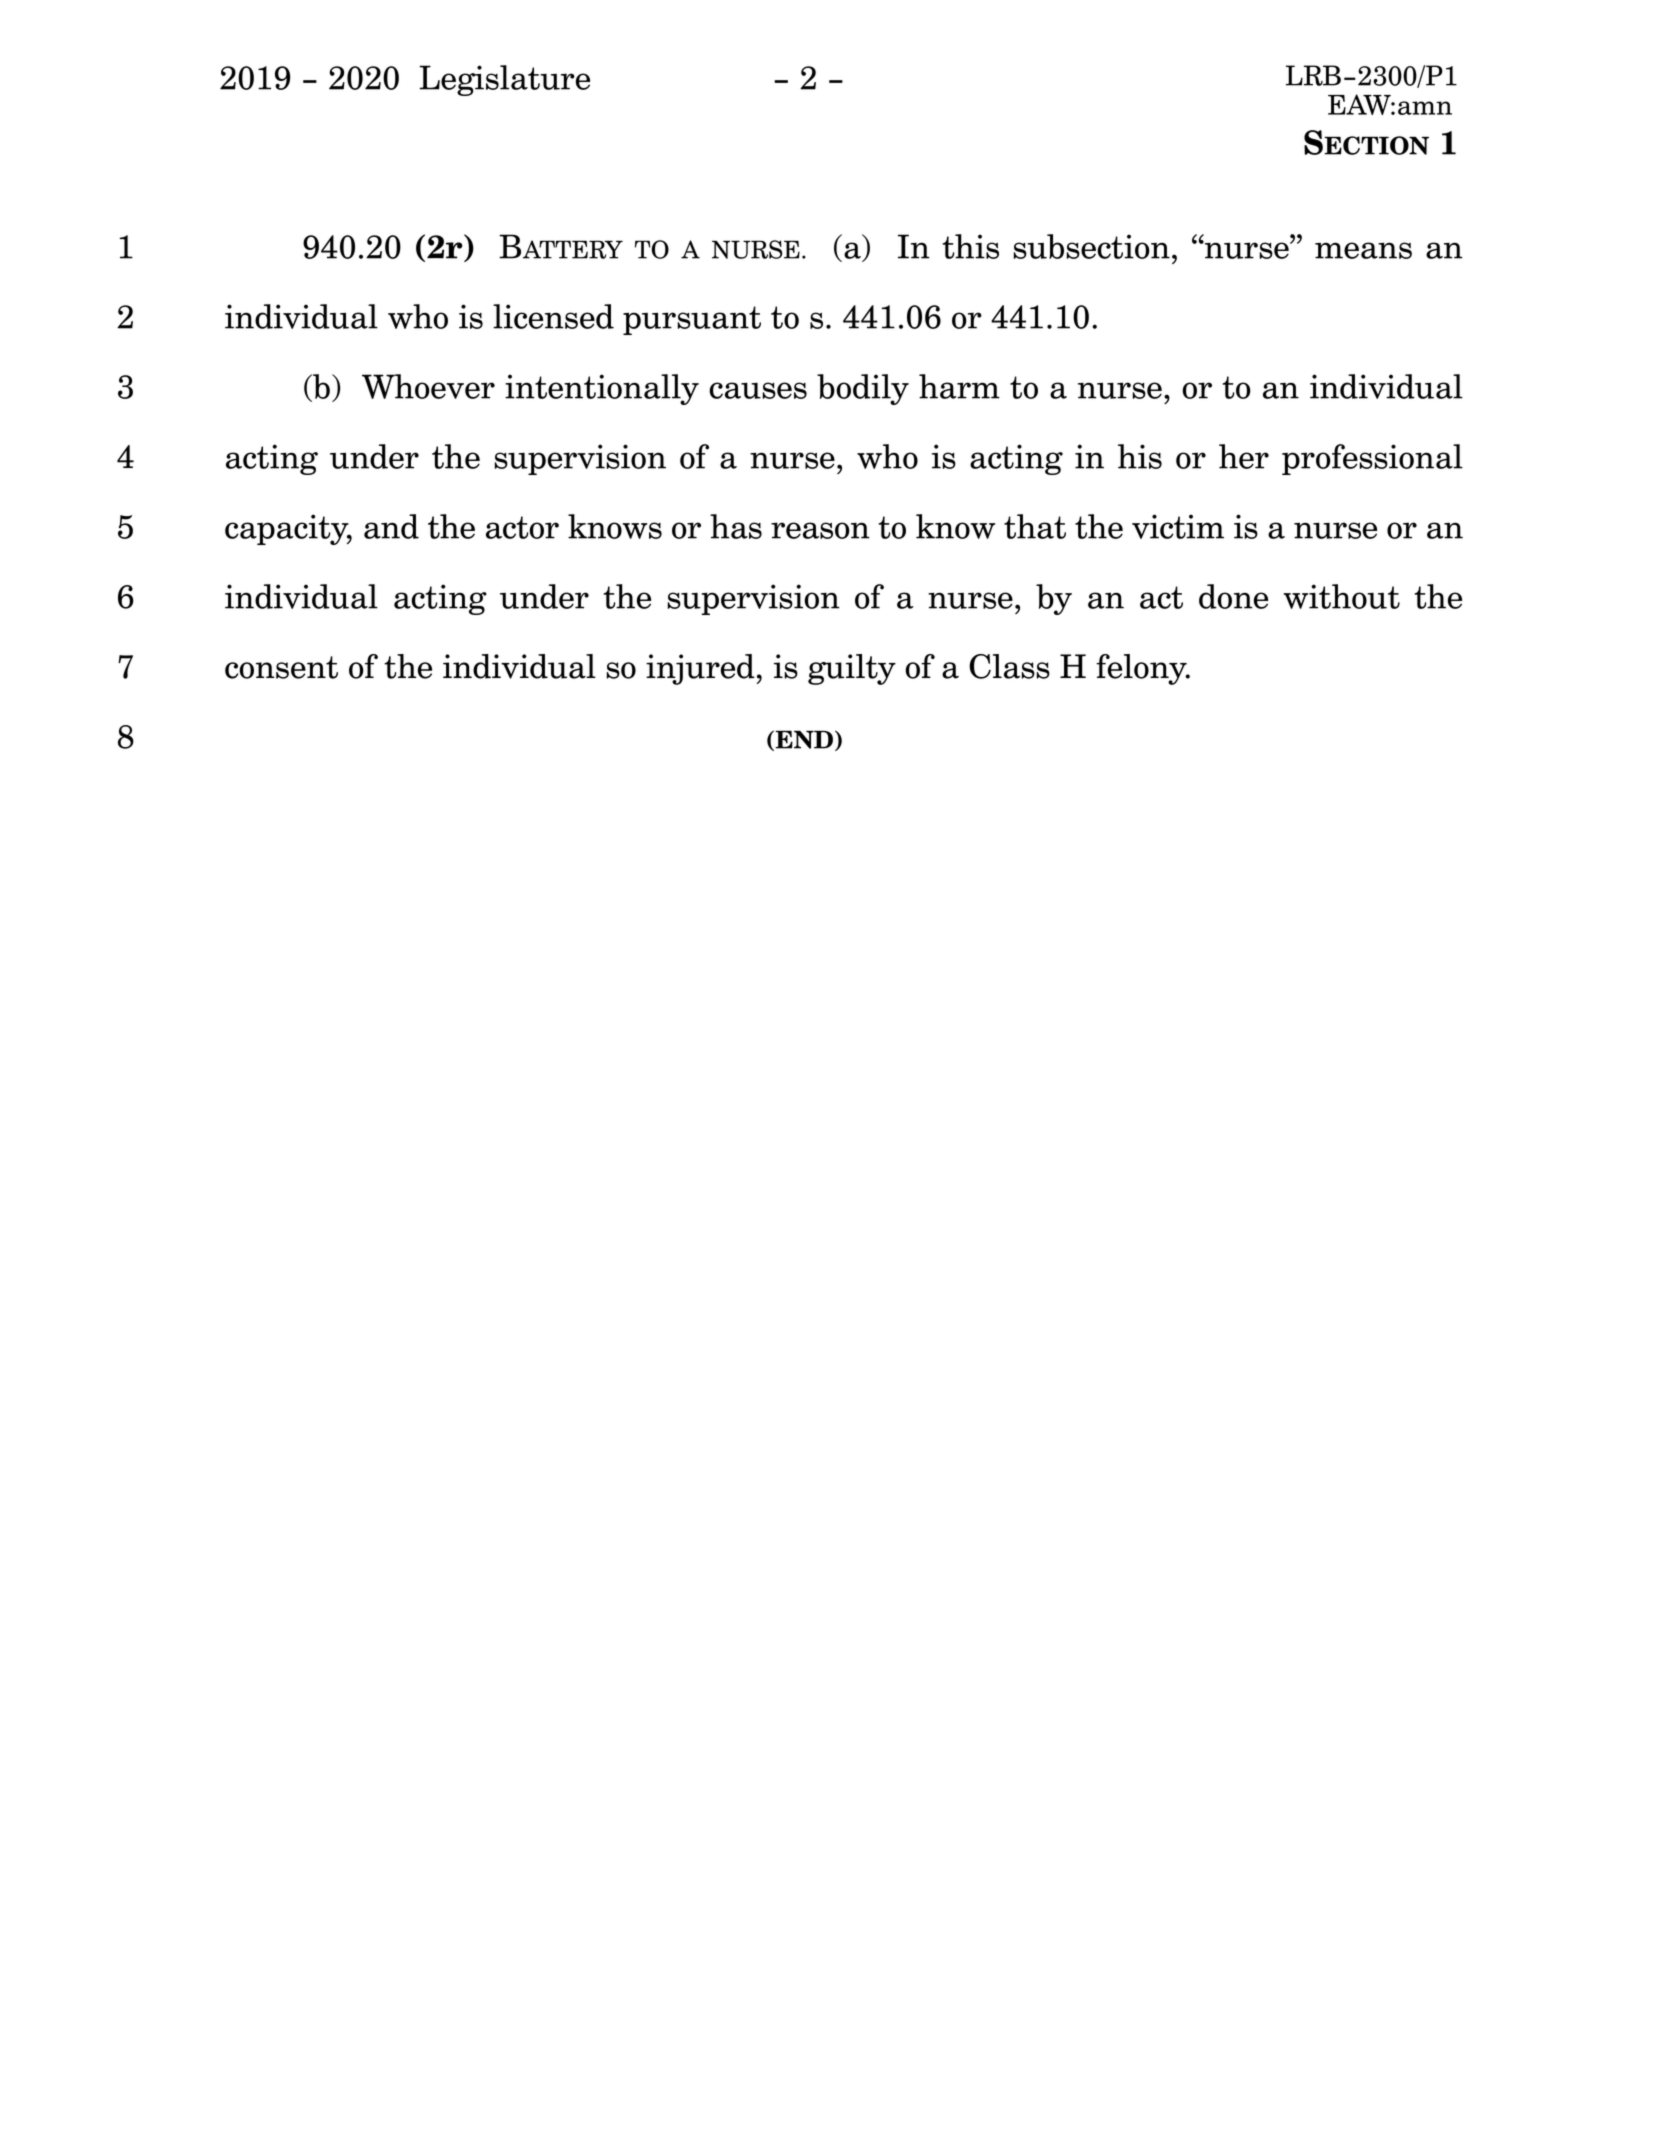 This image has width=1658, height=2146. I want to click on this, so click(971, 246).
